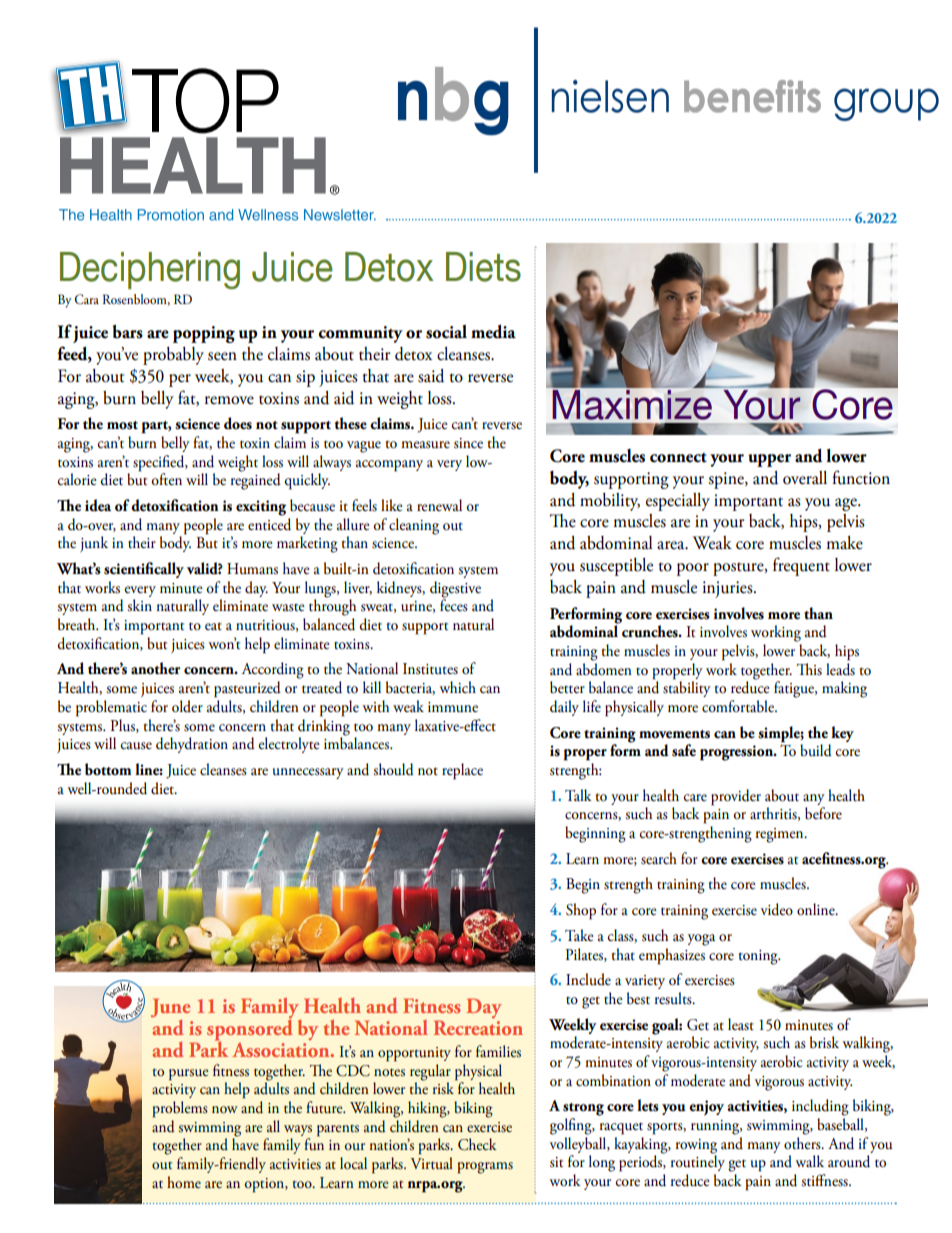 Image resolution: width=952 pixels, height=1233 pixels. What do you see at coordinates (446, 331) in the document?
I see `social` at bounding box center [446, 331].
